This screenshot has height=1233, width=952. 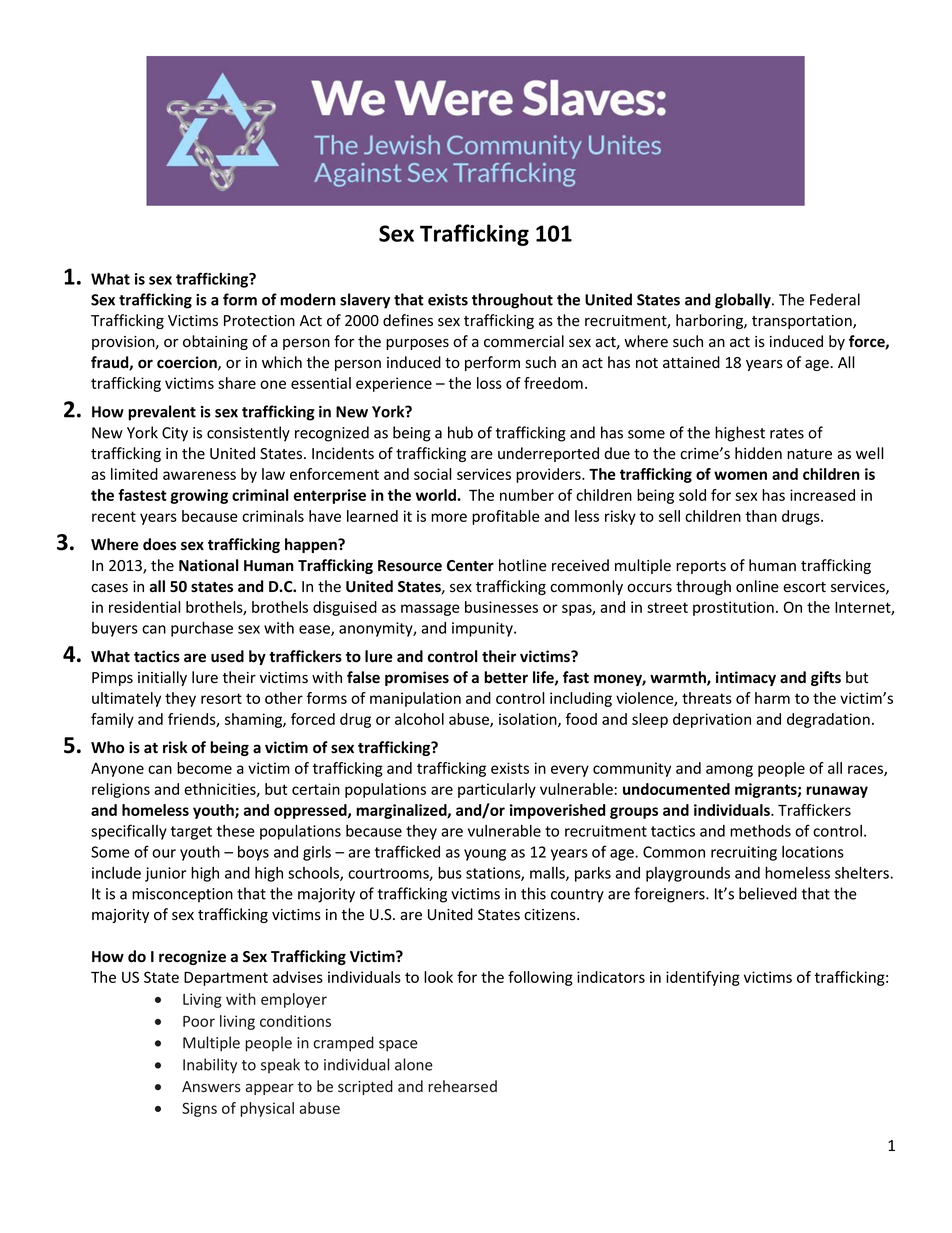 What do you see at coordinates (772, 698) in the screenshot?
I see `harm` at bounding box center [772, 698].
